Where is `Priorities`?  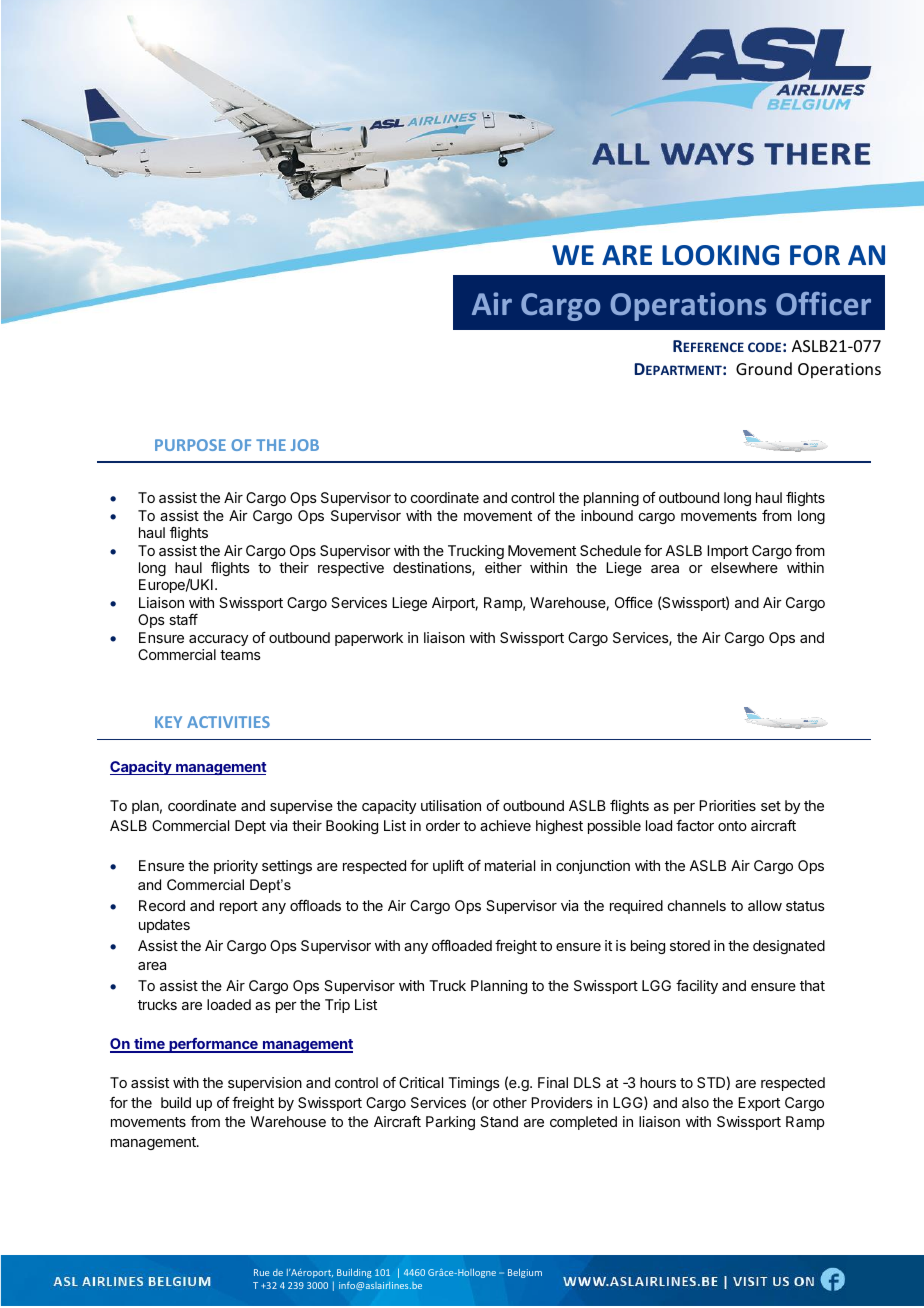
Priorities is located at coordinates (727, 805).
